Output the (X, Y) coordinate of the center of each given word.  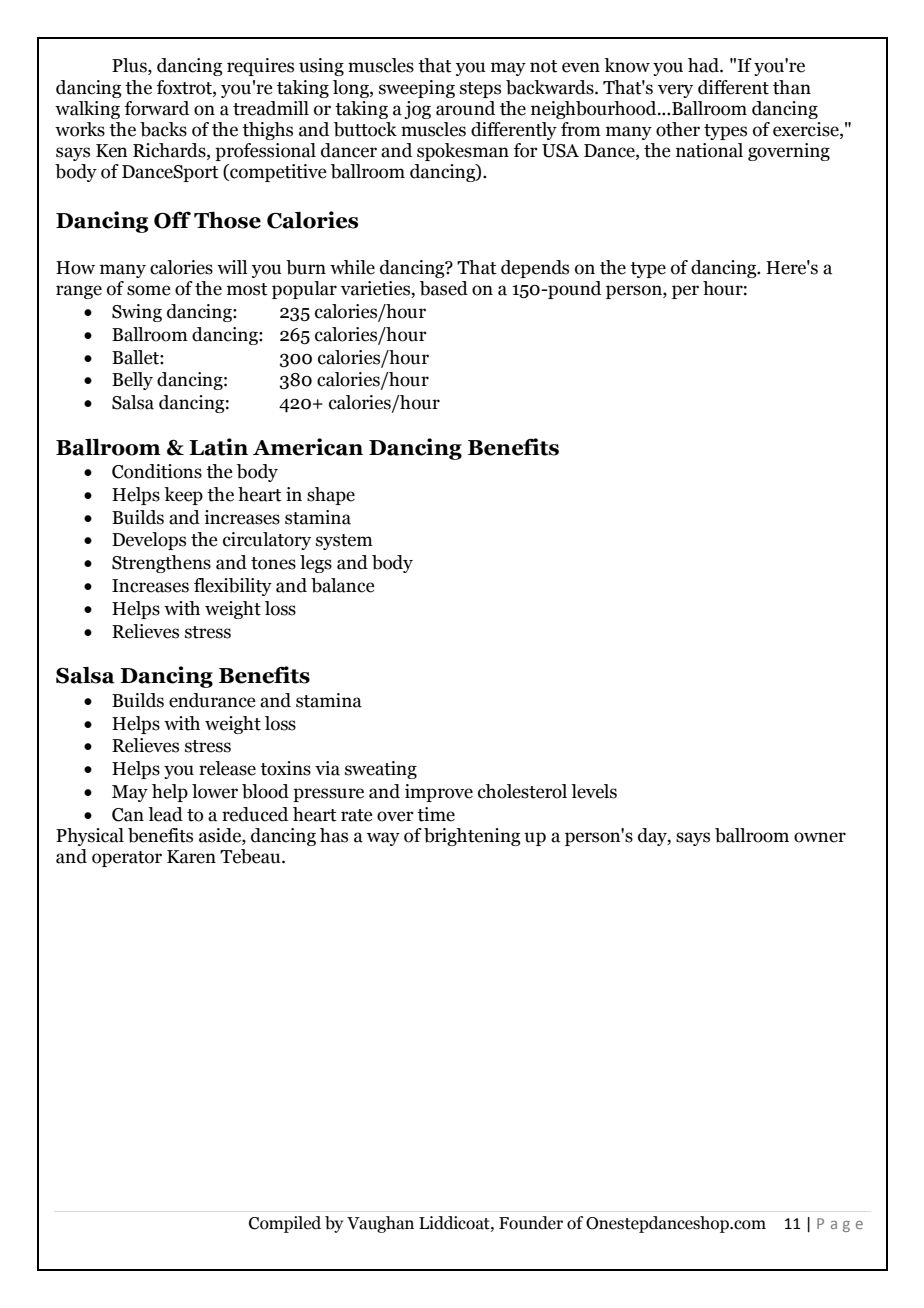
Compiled (285, 1224)
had (704, 65)
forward (156, 108)
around (465, 108)
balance (342, 585)
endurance (212, 700)
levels (594, 791)
